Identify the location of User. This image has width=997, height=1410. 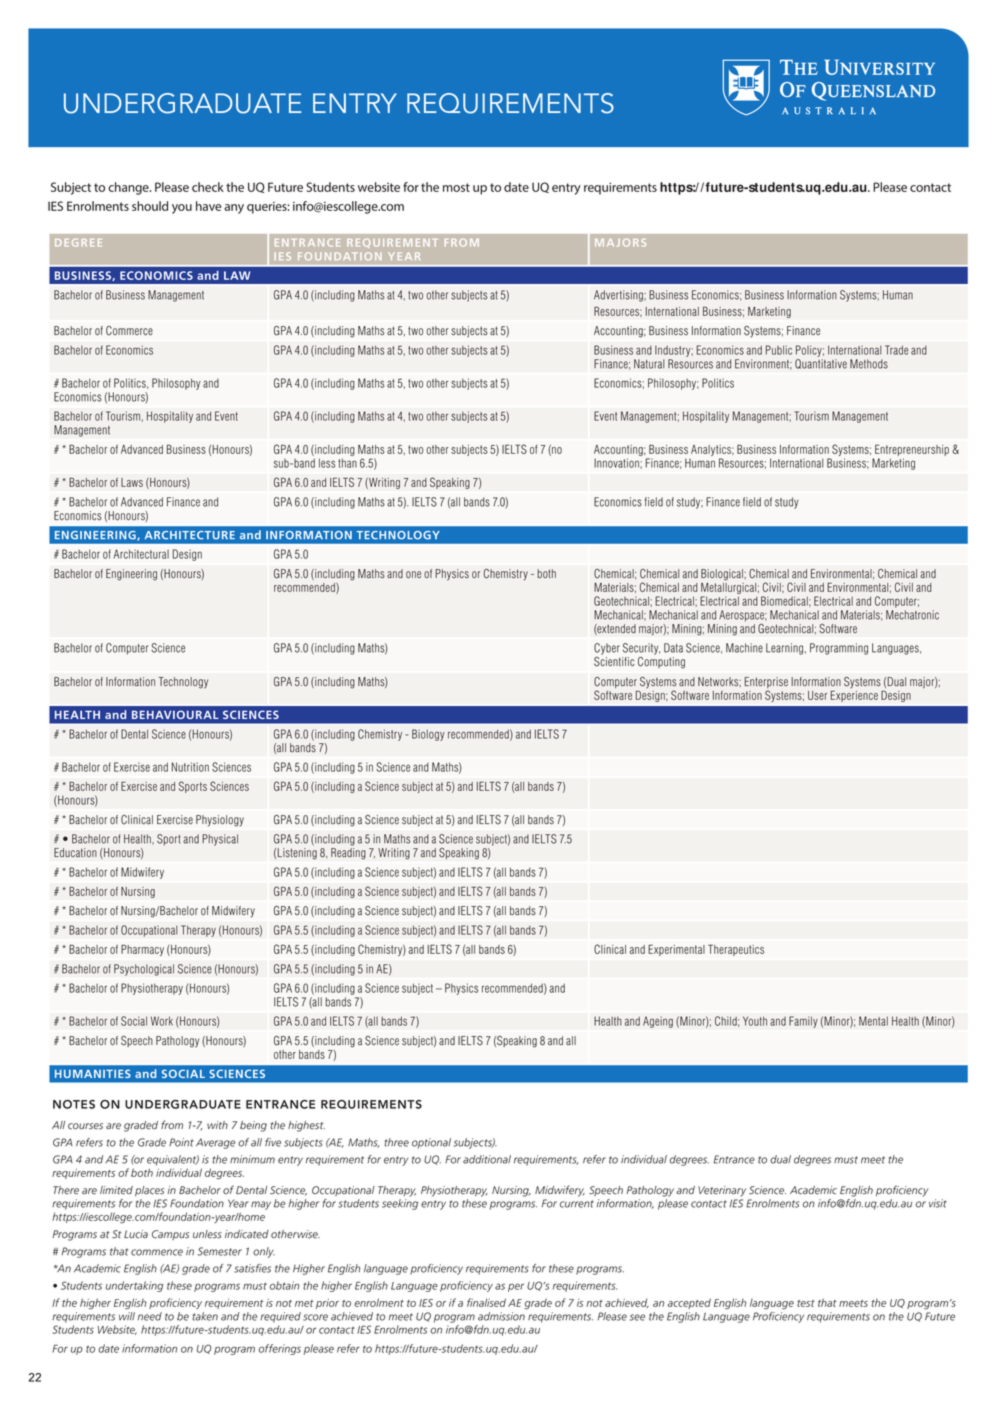
(817, 695).
